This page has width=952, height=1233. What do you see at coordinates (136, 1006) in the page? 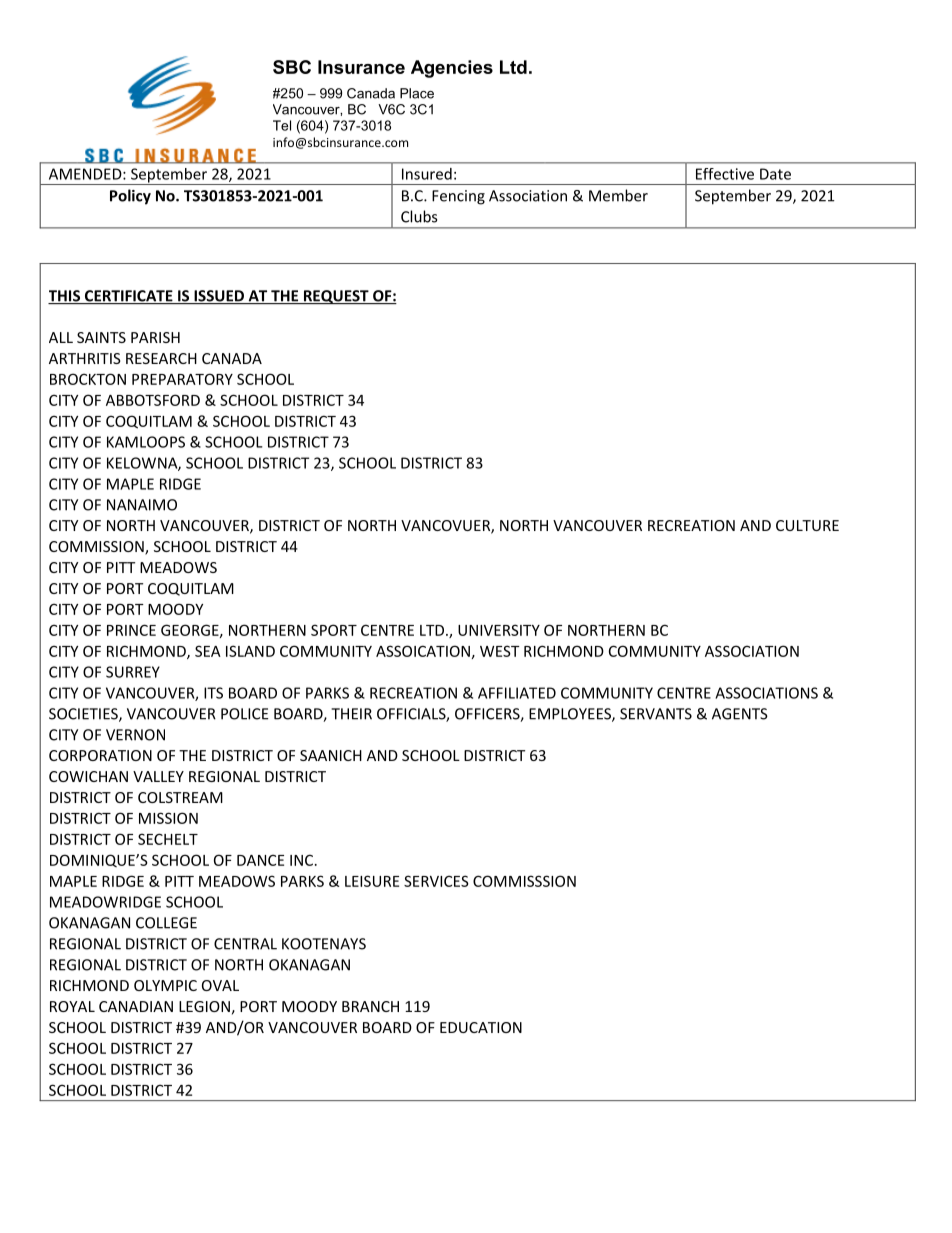
I see `CANADIAN` at bounding box center [136, 1006].
